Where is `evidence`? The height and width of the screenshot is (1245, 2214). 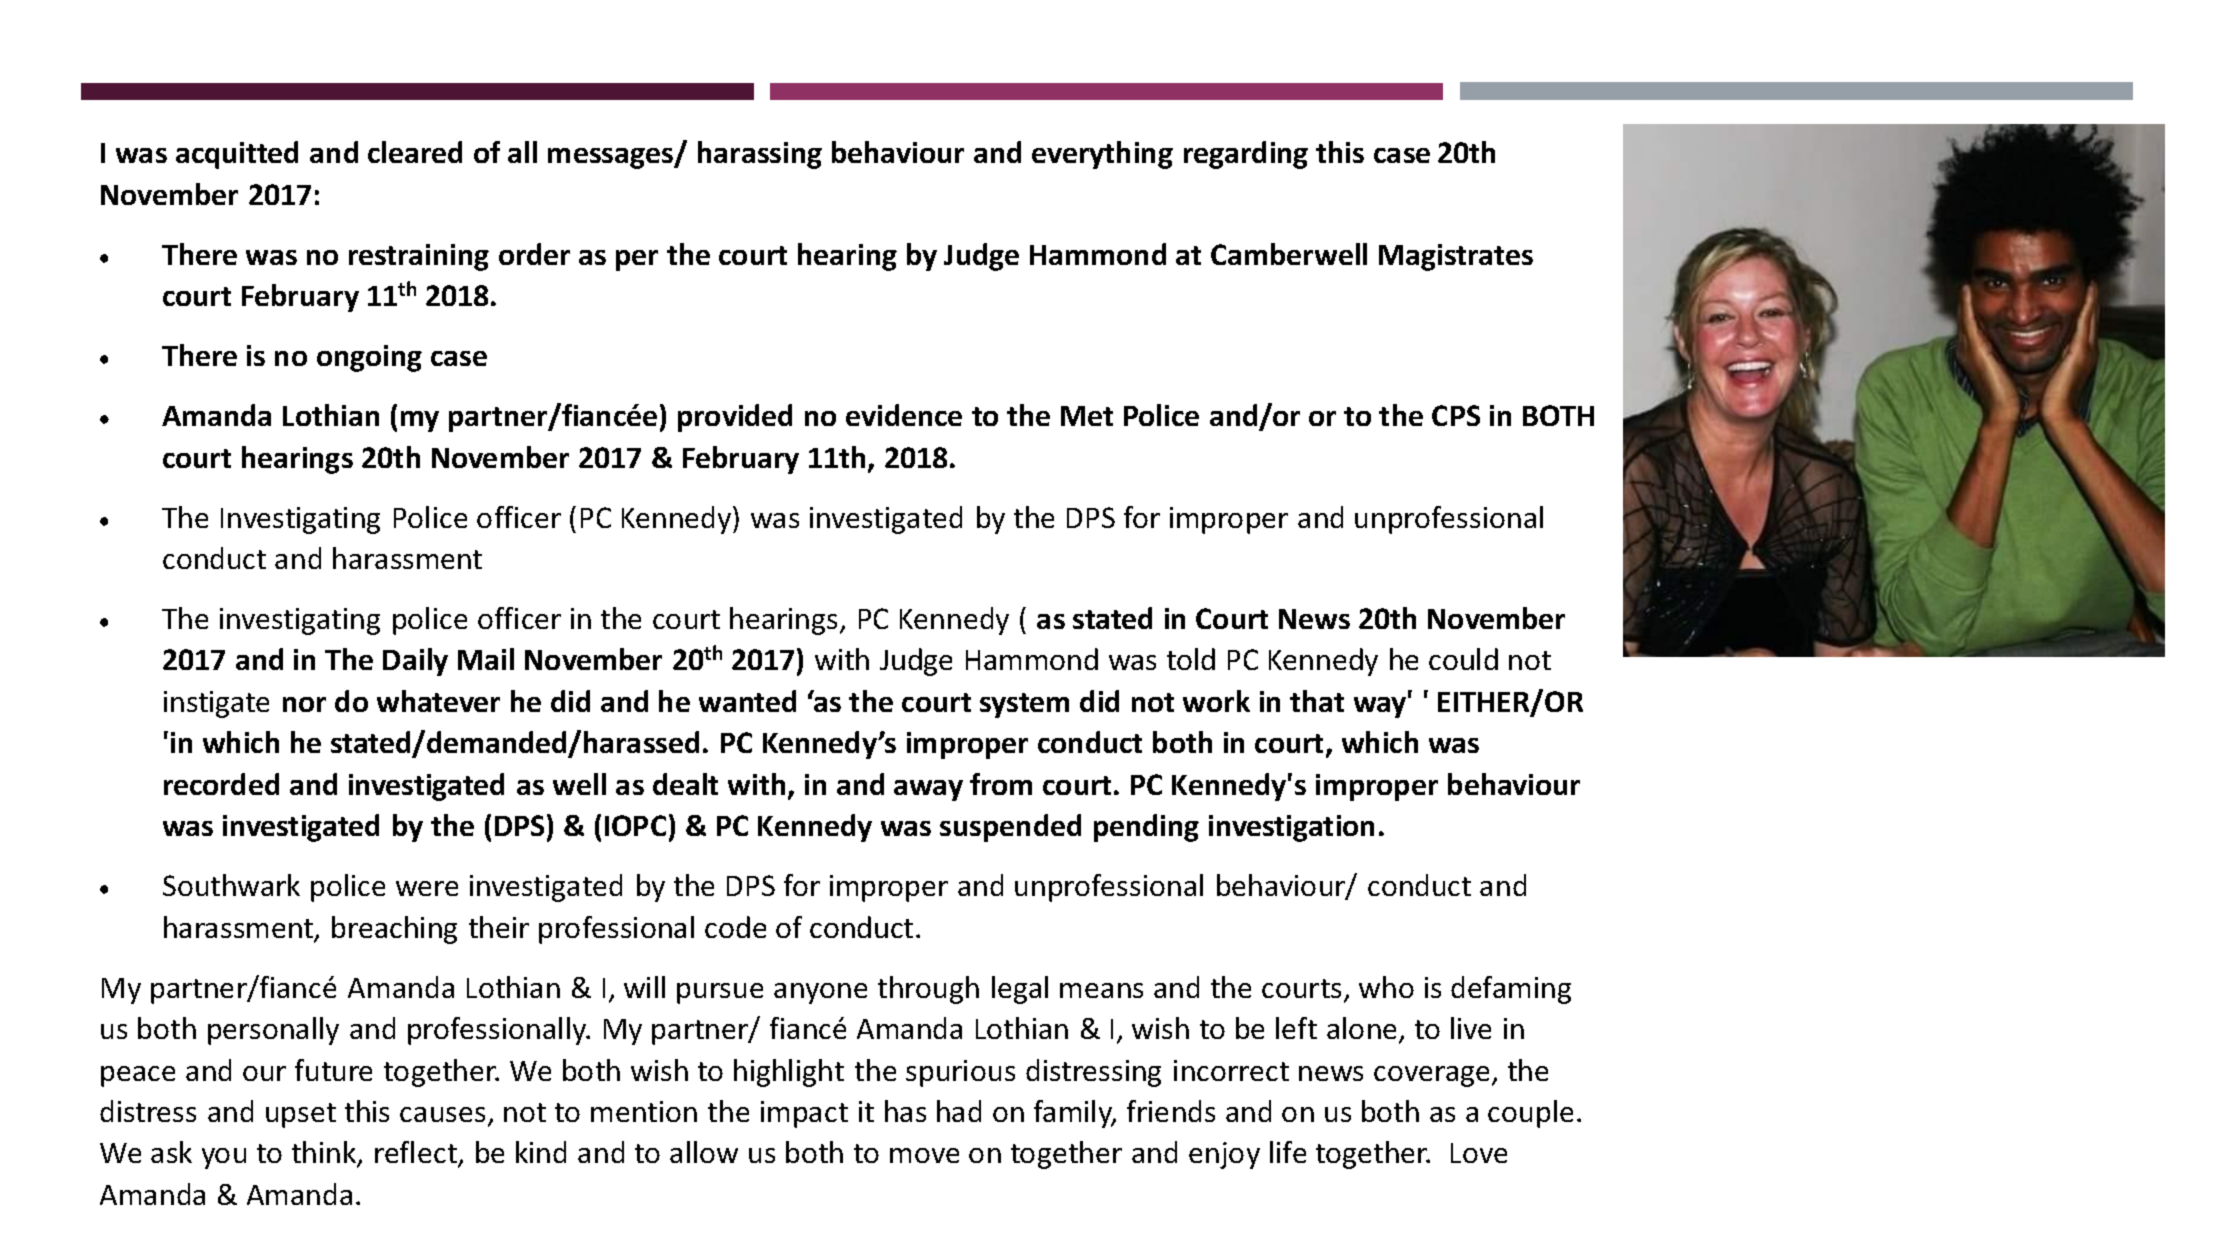 evidence is located at coordinates (904, 415).
